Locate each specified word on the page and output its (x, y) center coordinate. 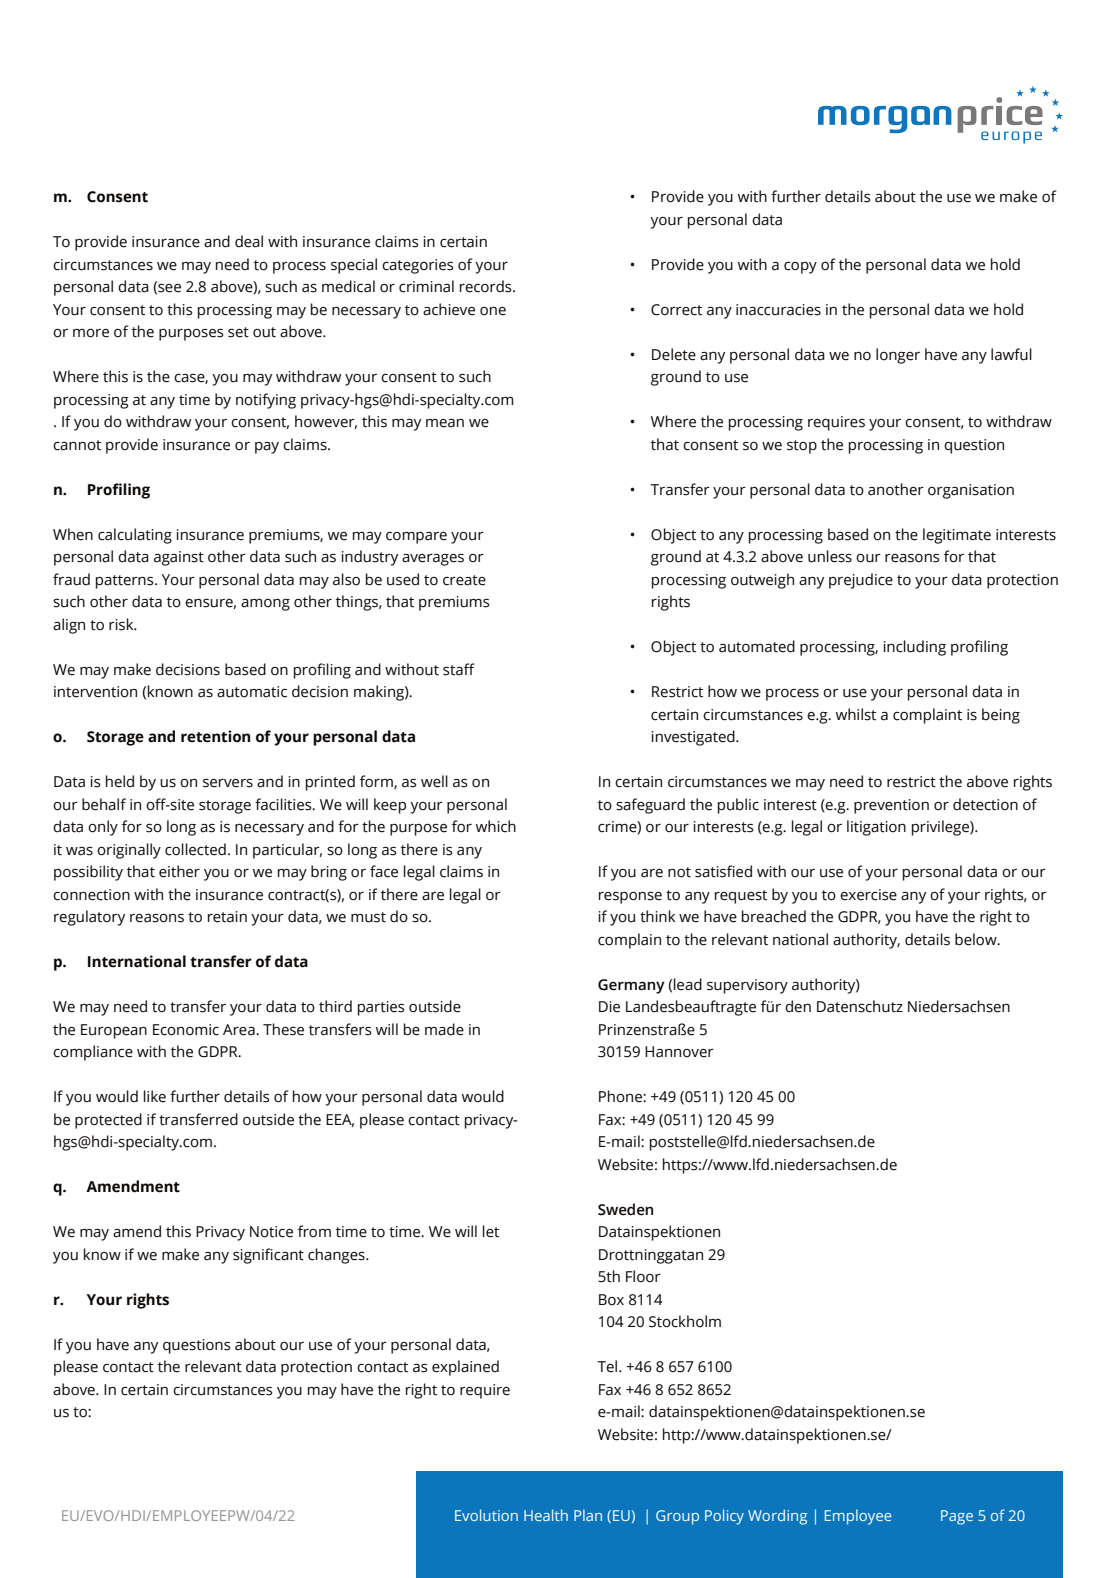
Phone (621, 1096)
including (915, 648)
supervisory (747, 986)
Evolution (486, 1515)
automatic (252, 692)
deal (249, 241)
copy (800, 268)
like (155, 1096)
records (487, 286)
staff (459, 669)
